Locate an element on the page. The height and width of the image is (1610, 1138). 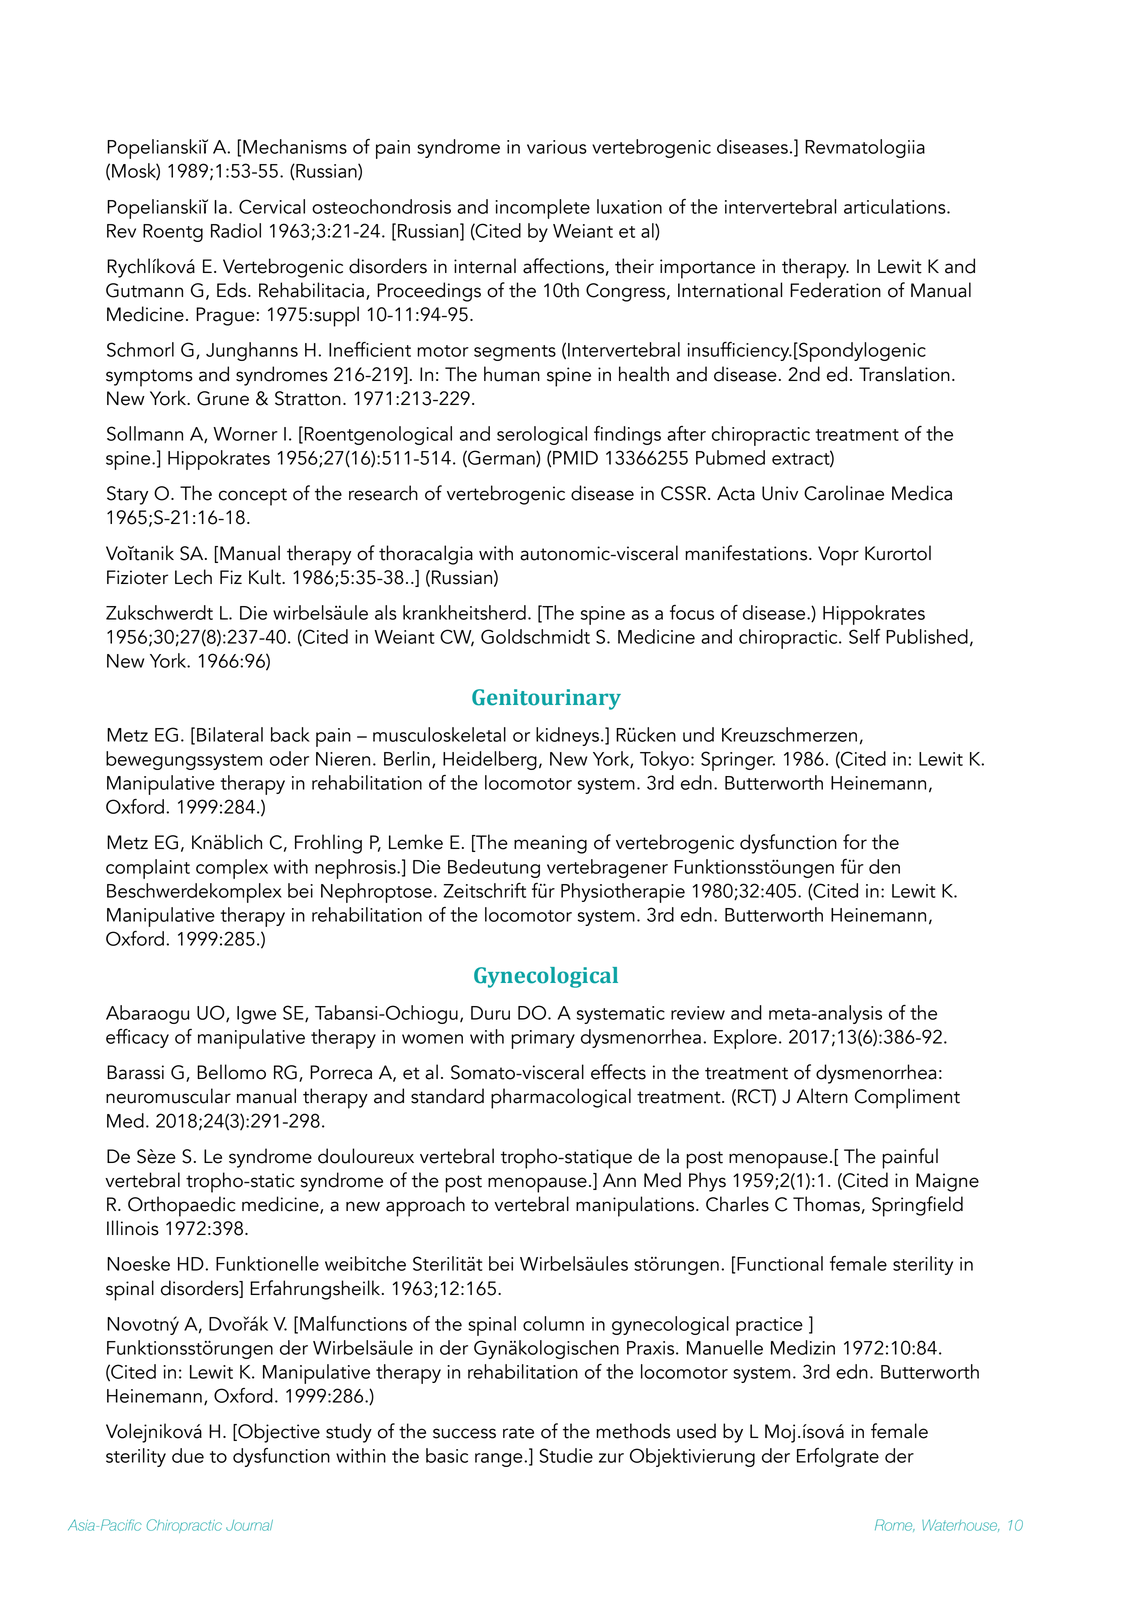
den is located at coordinates (884, 866).
